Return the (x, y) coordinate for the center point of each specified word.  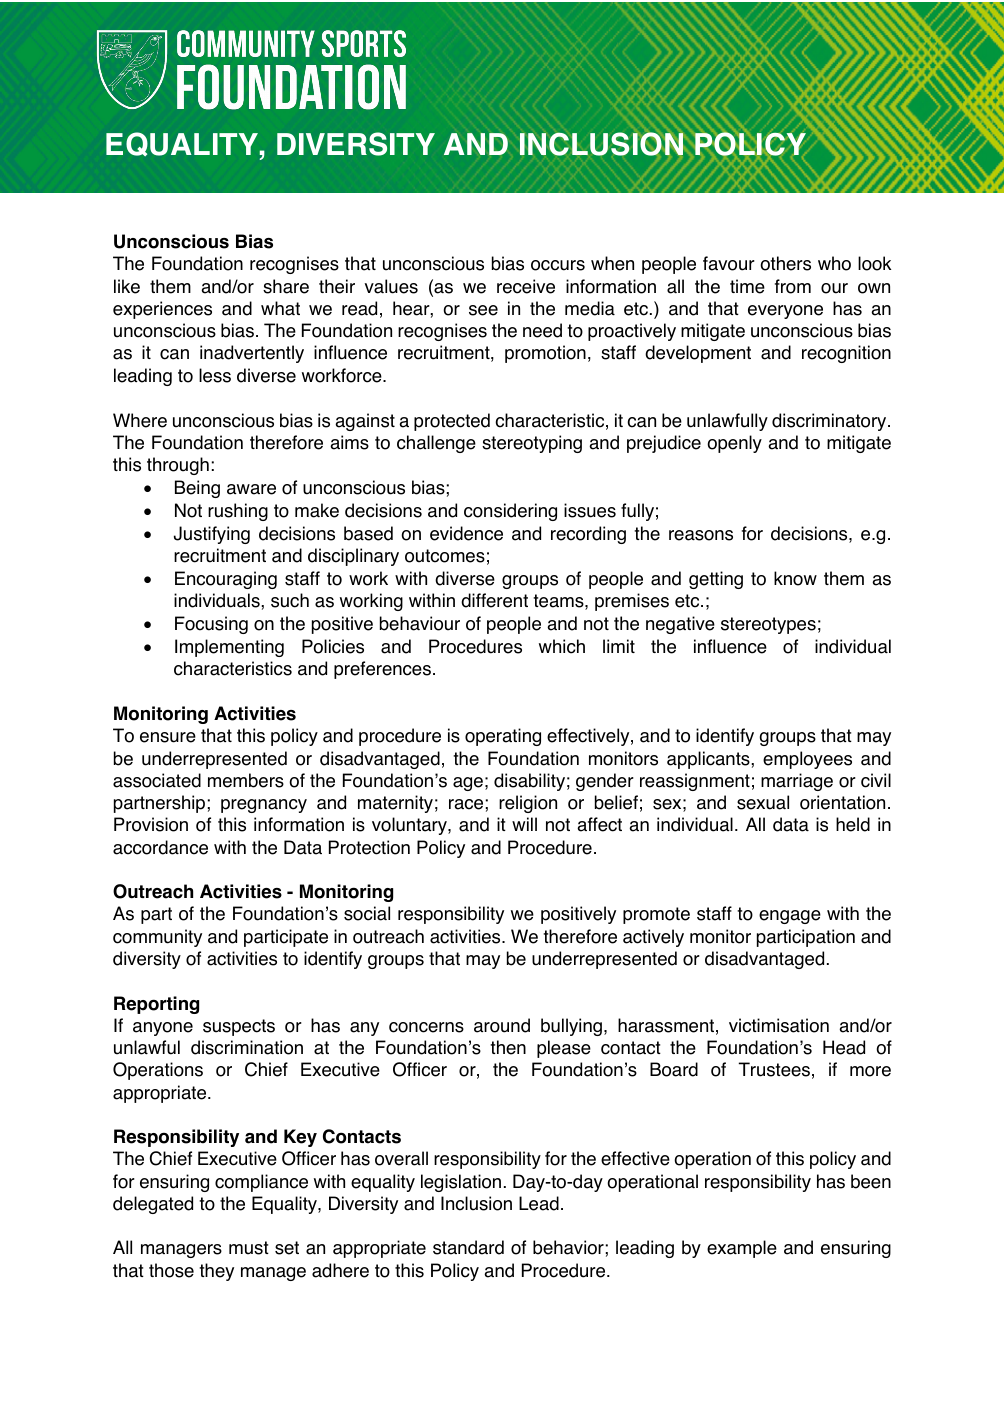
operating (503, 737)
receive (526, 286)
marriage (797, 782)
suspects (239, 1027)
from (793, 286)
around (502, 1025)
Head (844, 1047)
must (249, 1248)
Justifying (212, 535)
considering (510, 512)
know (795, 578)
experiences (162, 310)
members (246, 780)
